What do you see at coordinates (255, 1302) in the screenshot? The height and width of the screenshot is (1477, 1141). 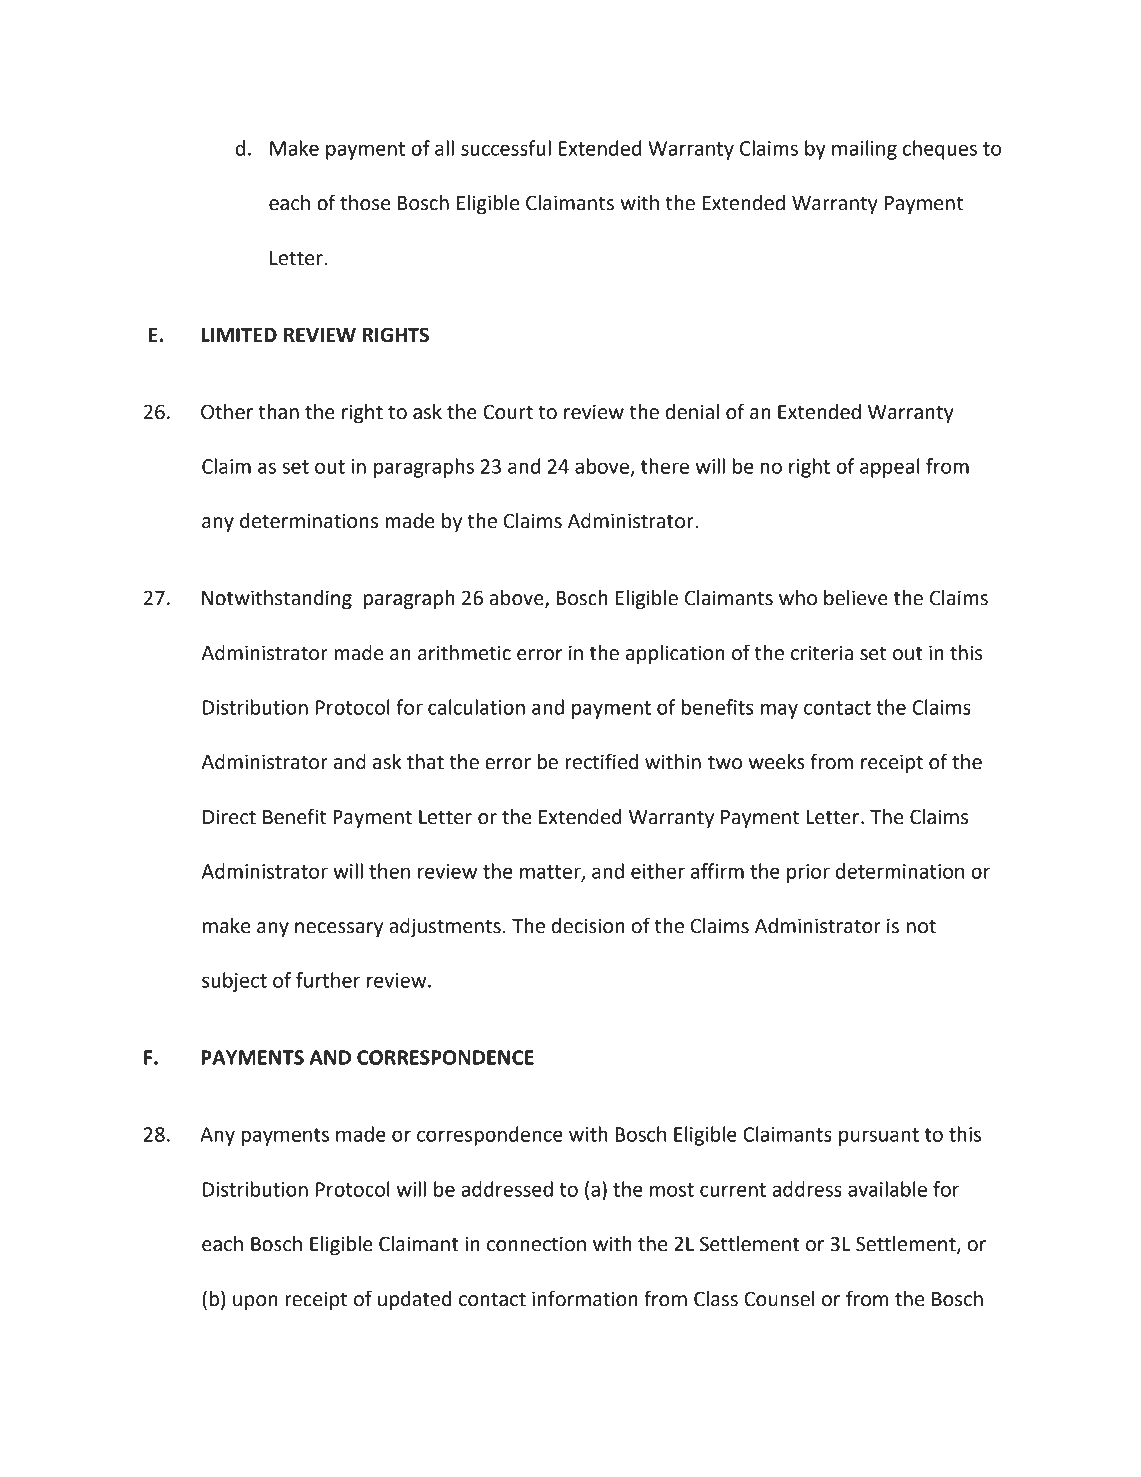 I see `upon` at bounding box center [255, 1302].
